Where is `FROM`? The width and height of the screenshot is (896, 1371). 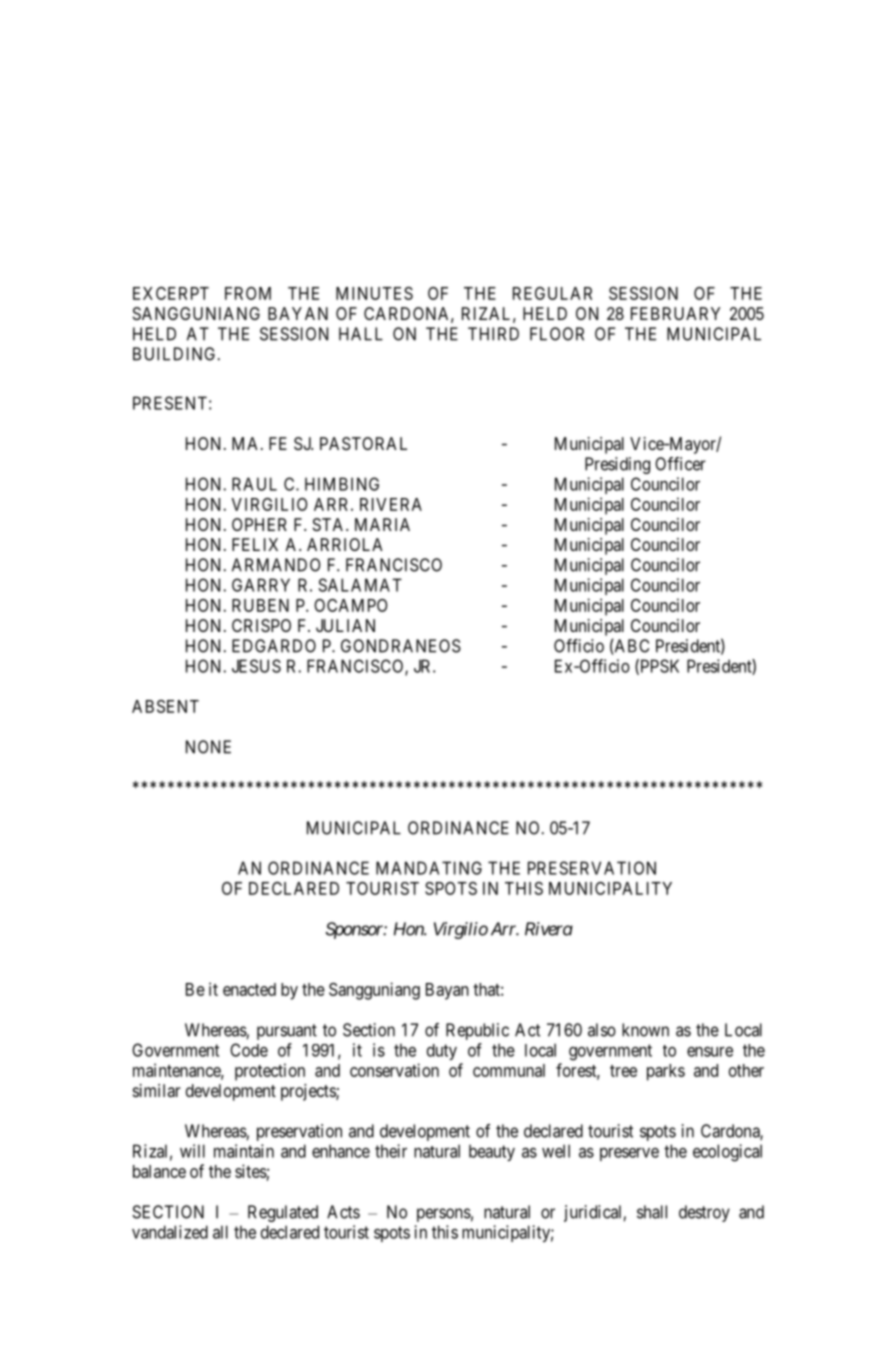 FROM is located at coordinates (248, 293).
